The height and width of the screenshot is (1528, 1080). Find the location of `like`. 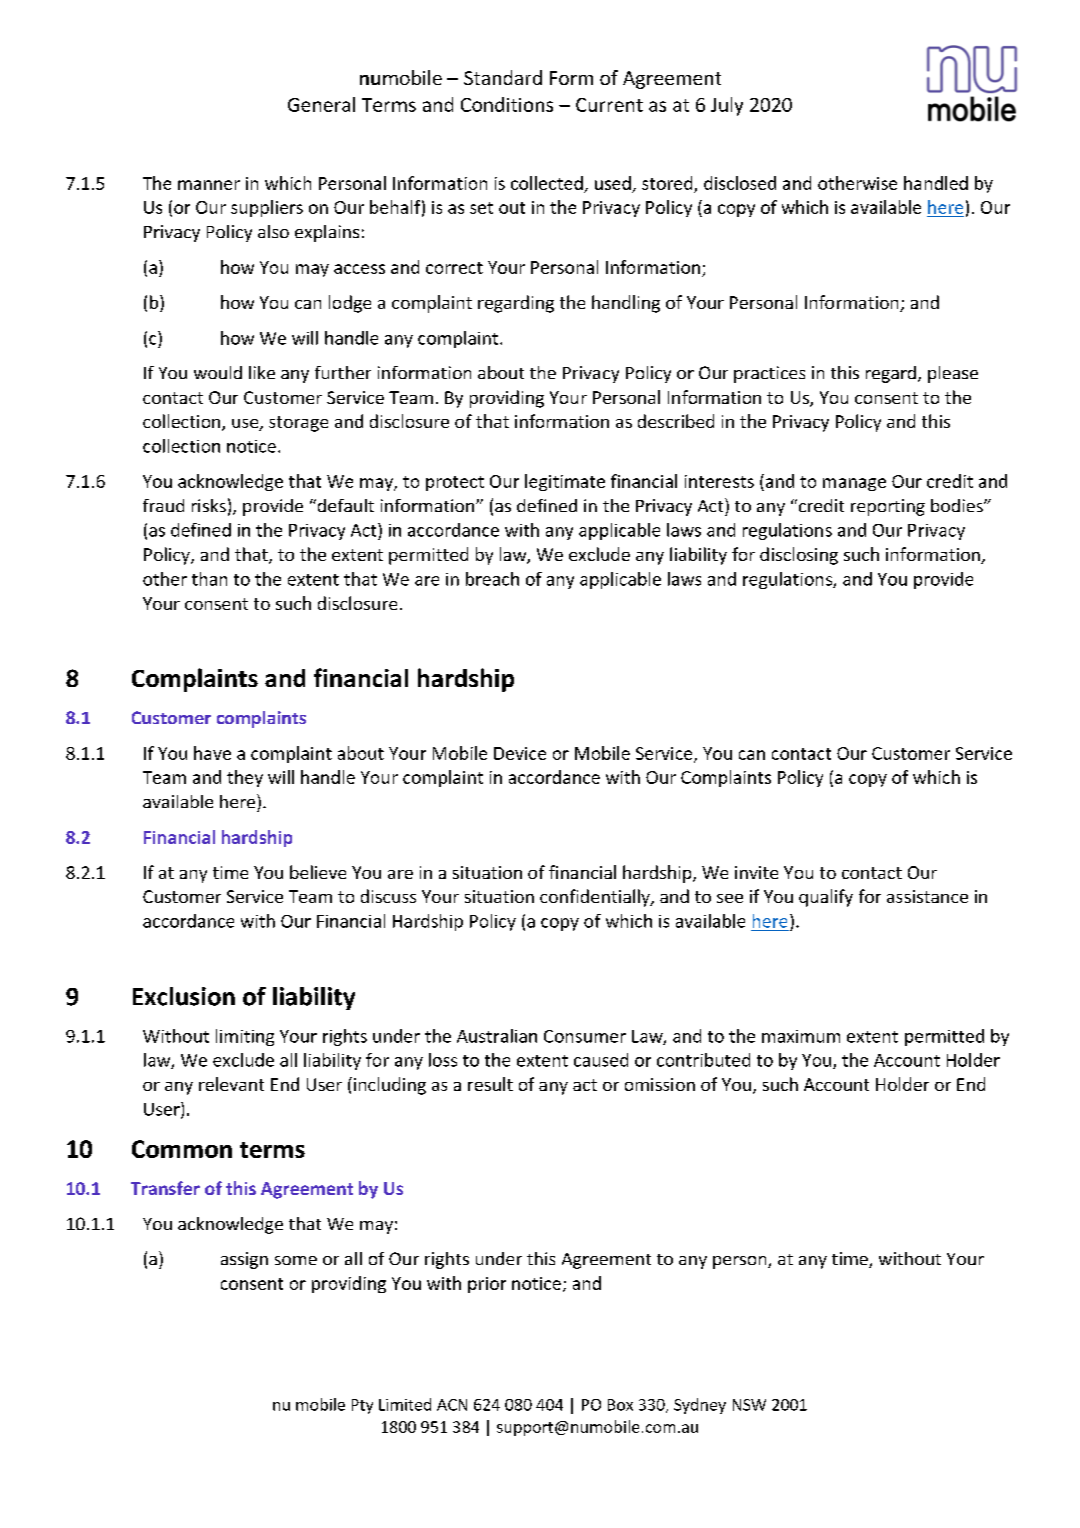

like is located at coordinates (262, 372).
